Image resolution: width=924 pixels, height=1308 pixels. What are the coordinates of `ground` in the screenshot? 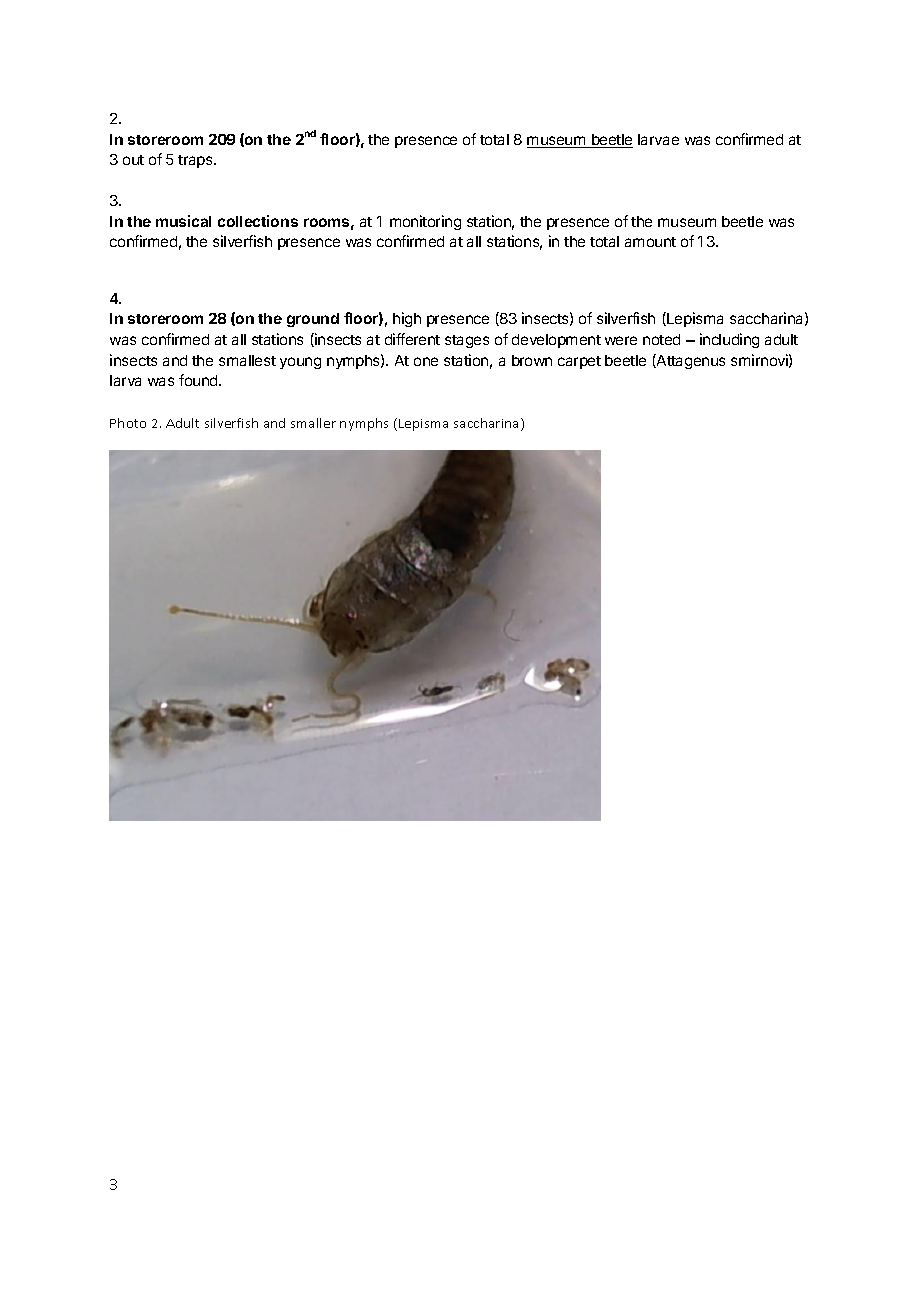 It's located at (313, 320).
